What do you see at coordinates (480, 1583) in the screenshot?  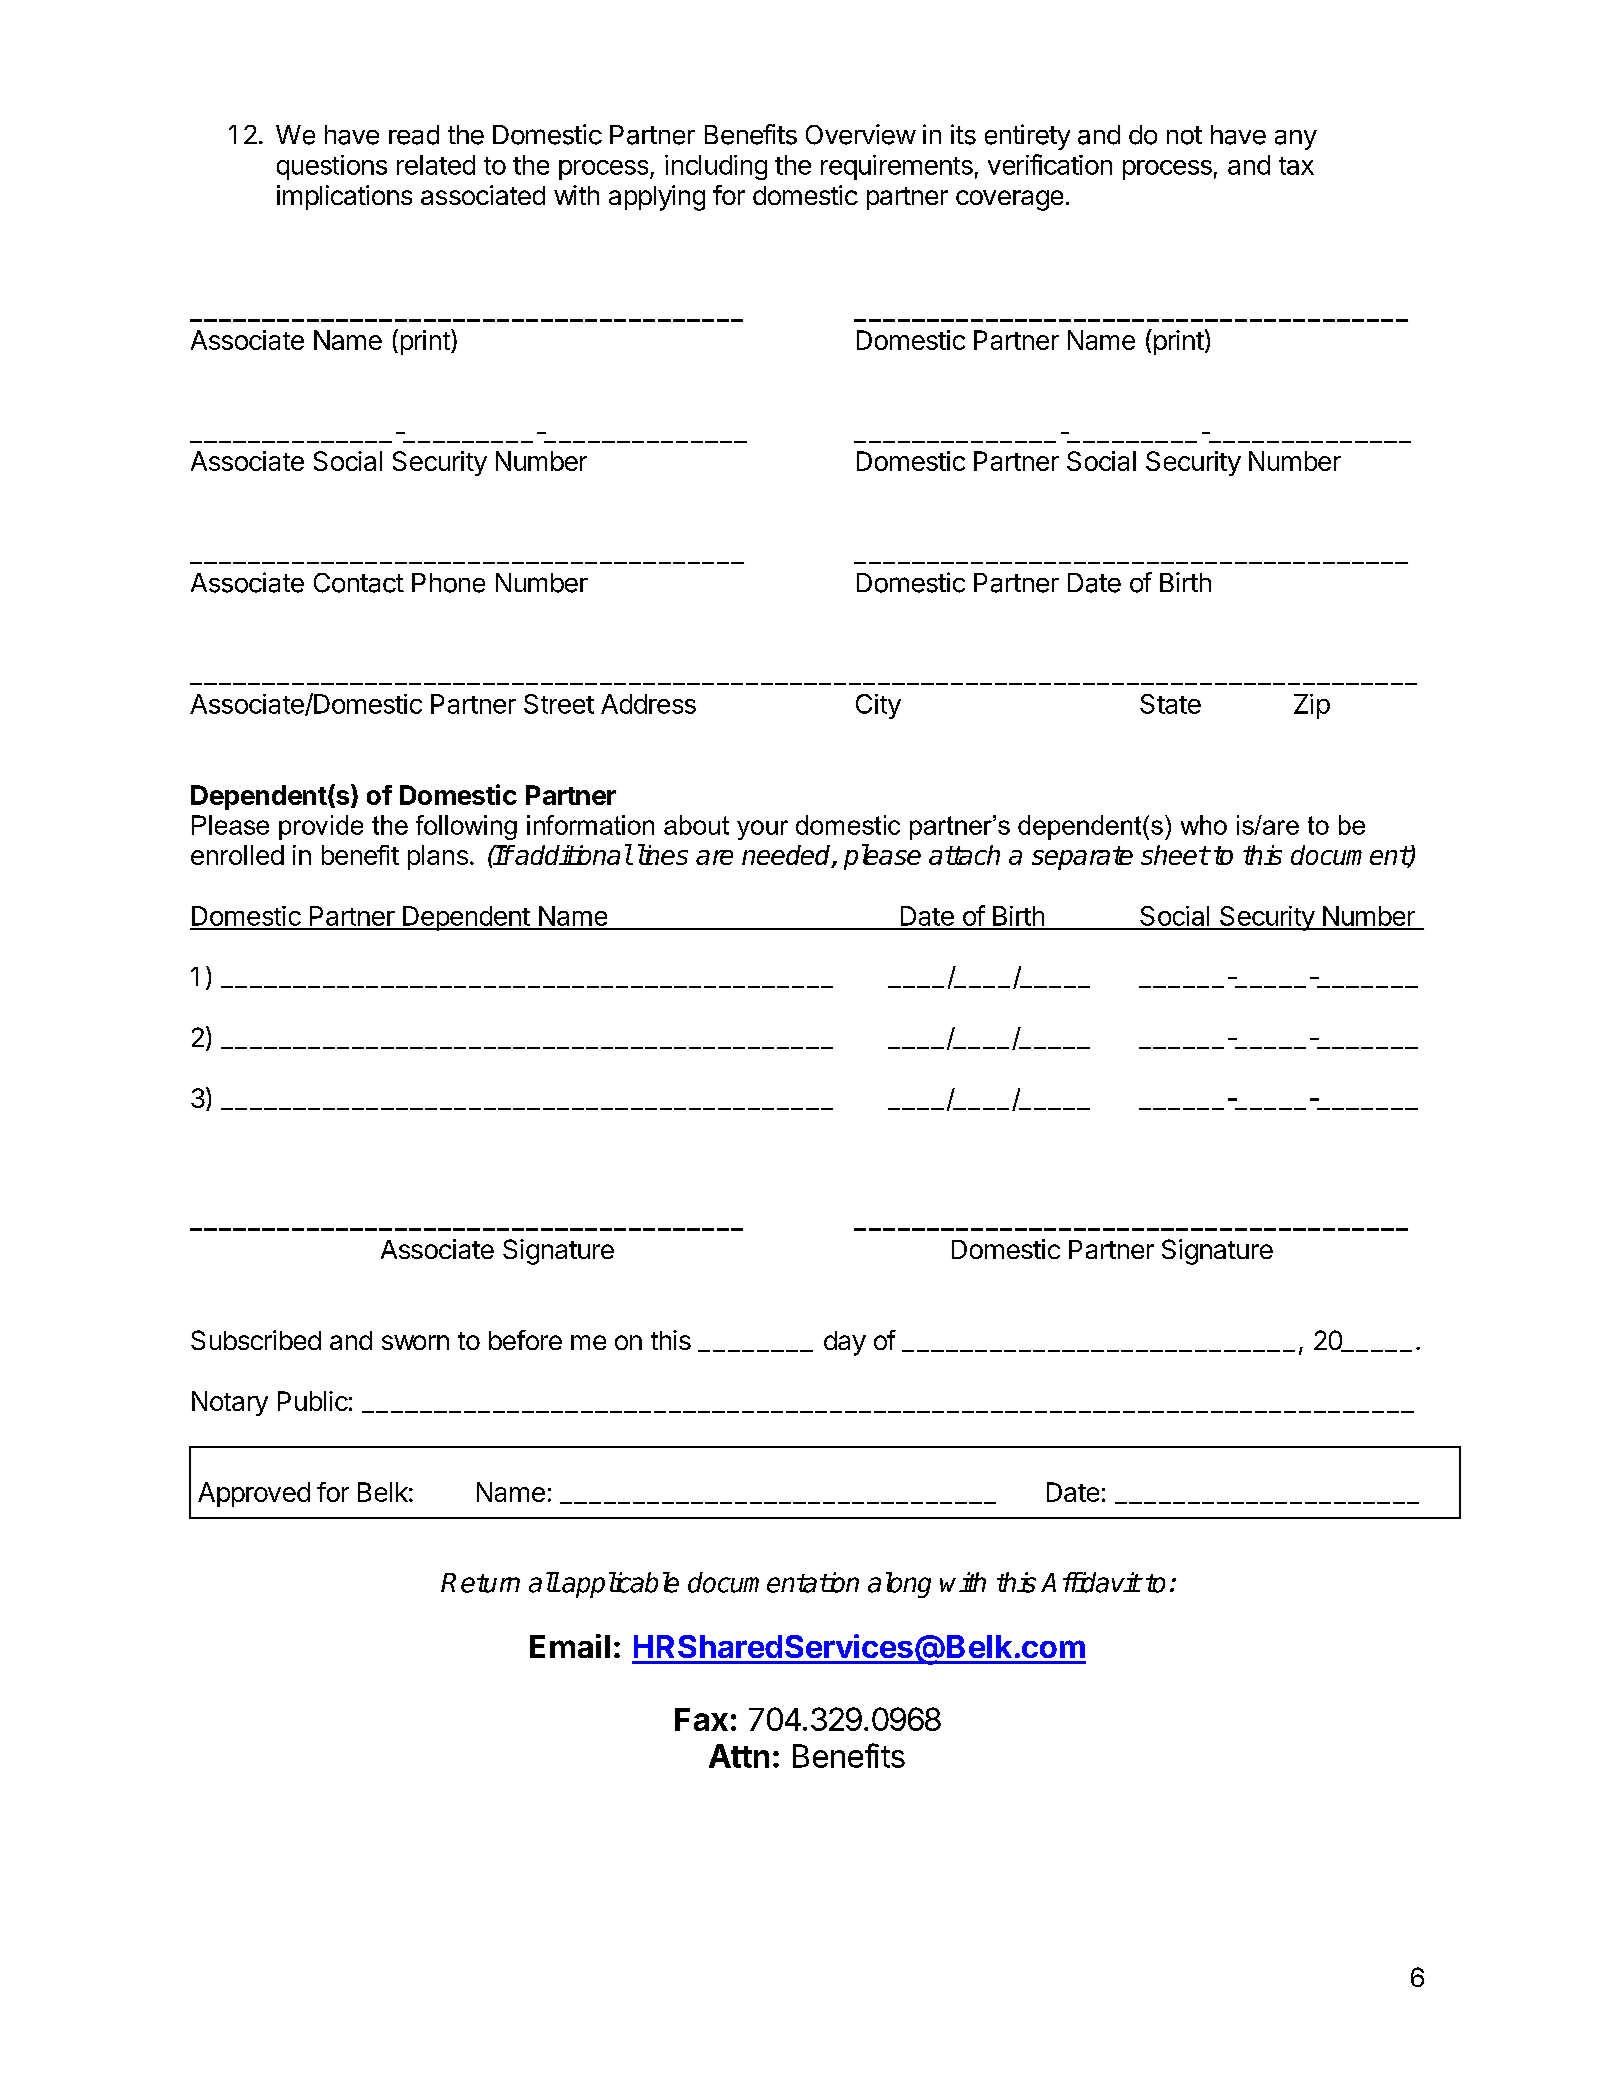 I see `Return` at bounding box center [480, 1583].
